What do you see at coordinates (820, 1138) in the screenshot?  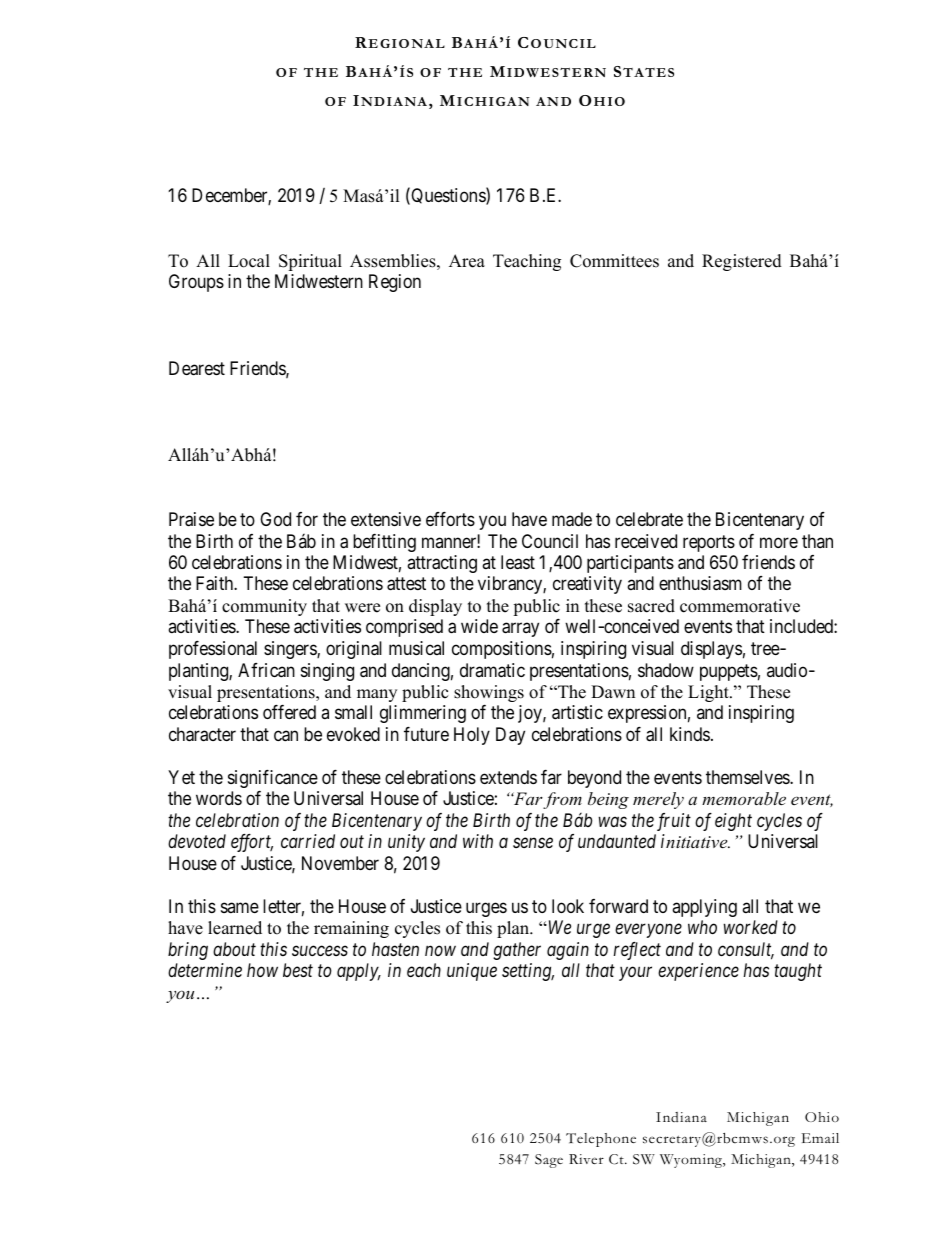 I see `Email` at bounding box center [820, 1138].
